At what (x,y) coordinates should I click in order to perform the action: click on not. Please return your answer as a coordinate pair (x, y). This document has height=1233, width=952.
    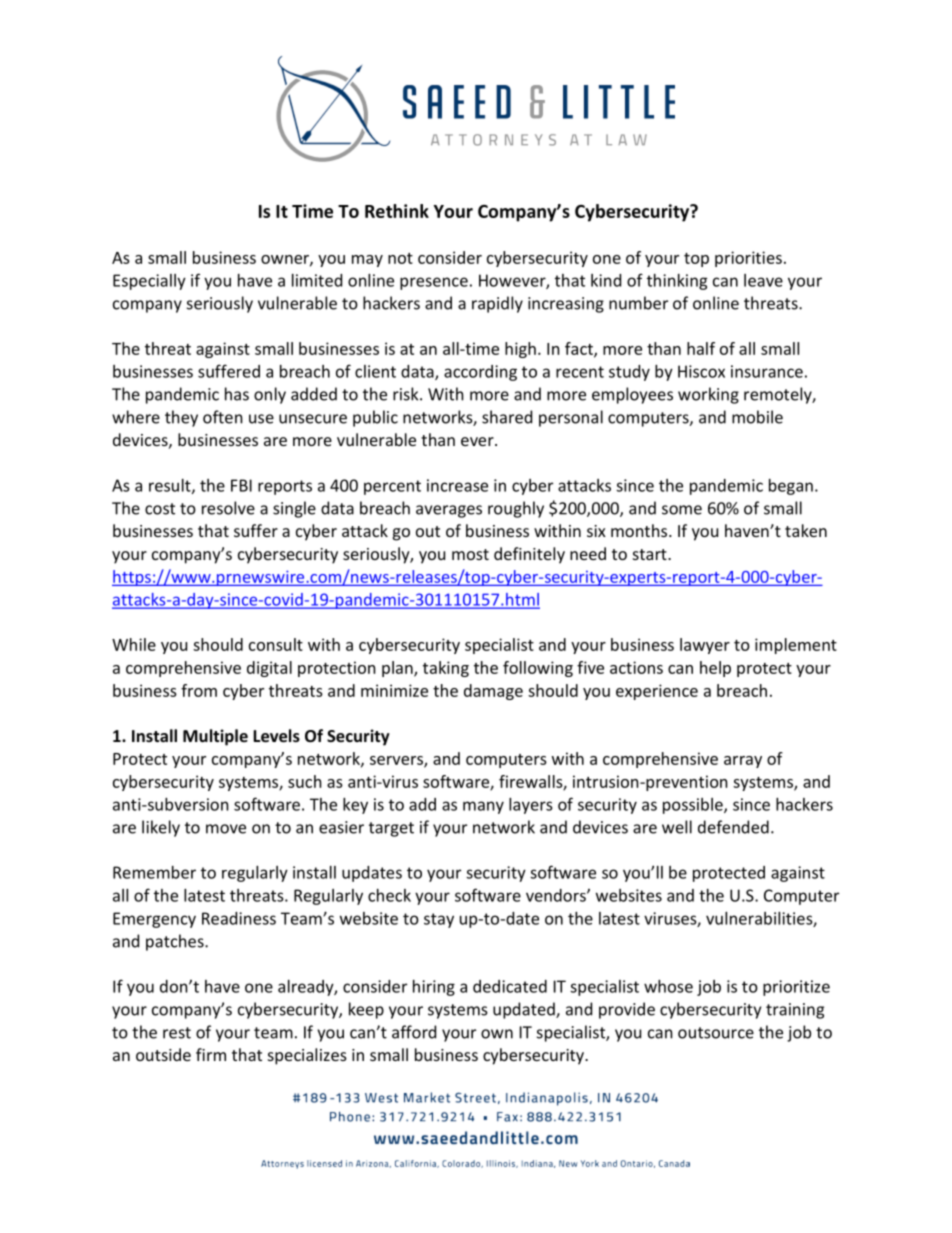
    Looking at the image, I should click on (400, 258).
